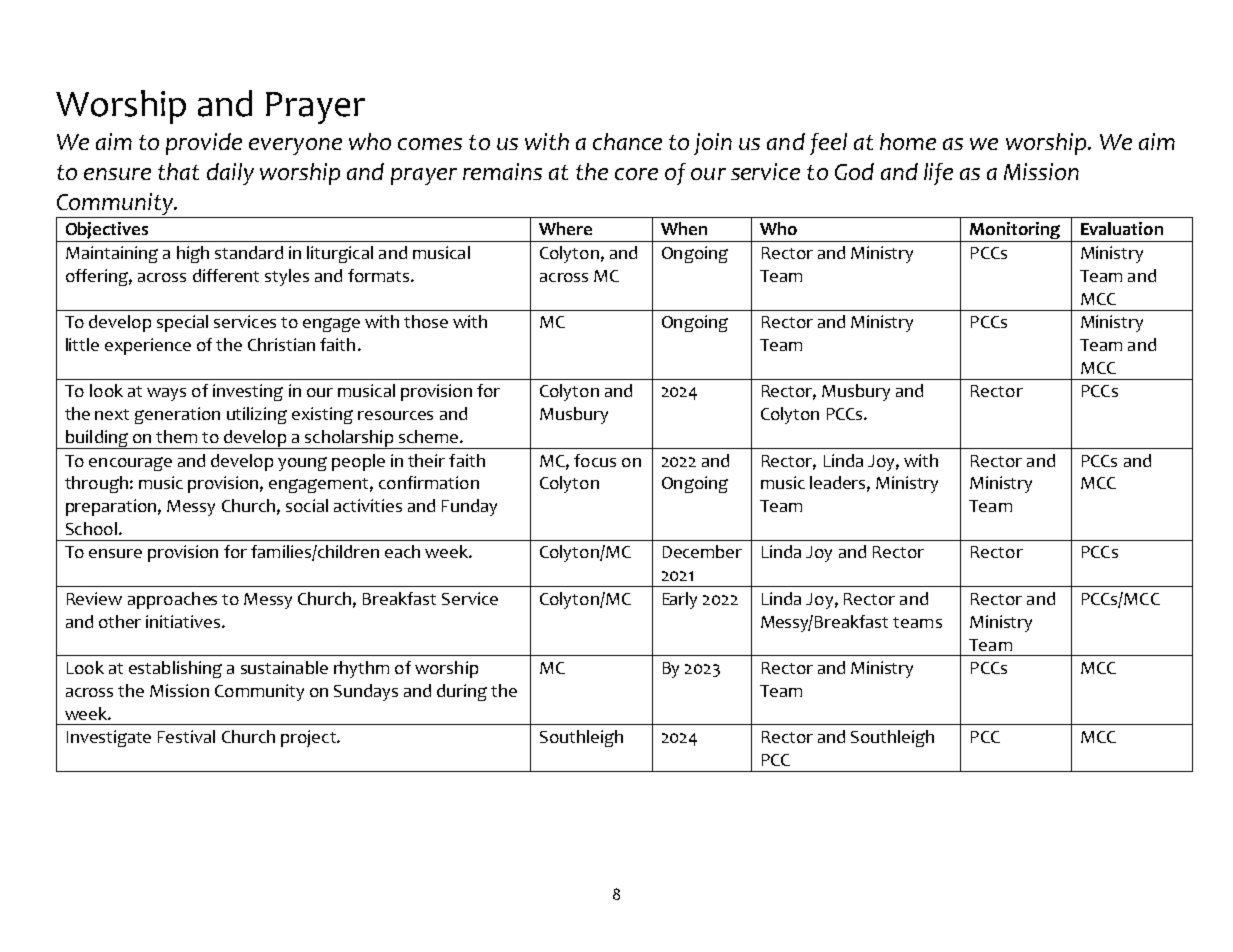 Image resolution: width=1233 pixels, height=952 pixels. What do you see at coordinates (178, 171) in the screenshot?
I see `that` at bounding box center [178, 171].
